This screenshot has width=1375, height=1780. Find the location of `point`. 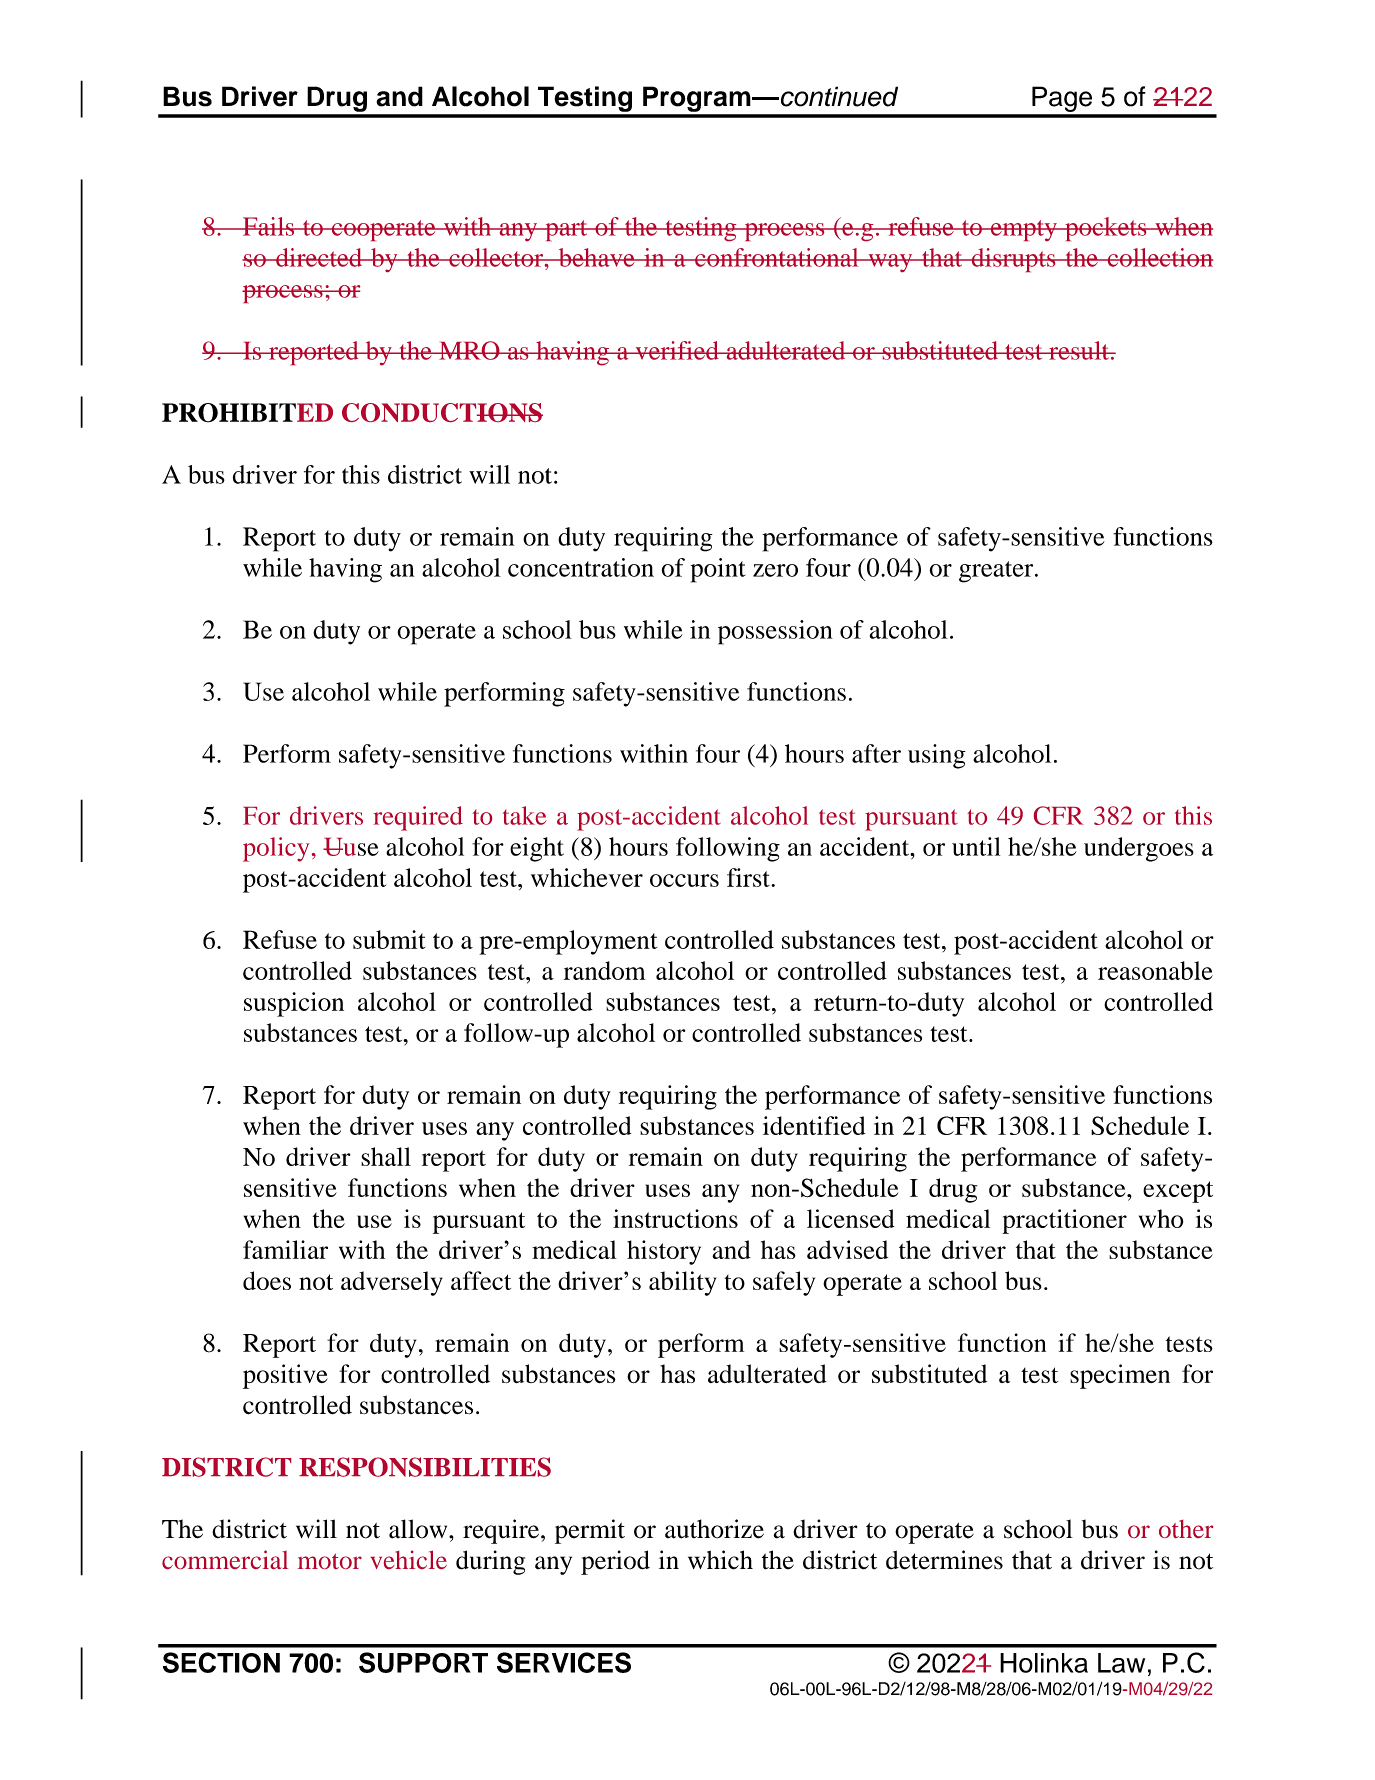

point is located at coordinates (718, 570).
